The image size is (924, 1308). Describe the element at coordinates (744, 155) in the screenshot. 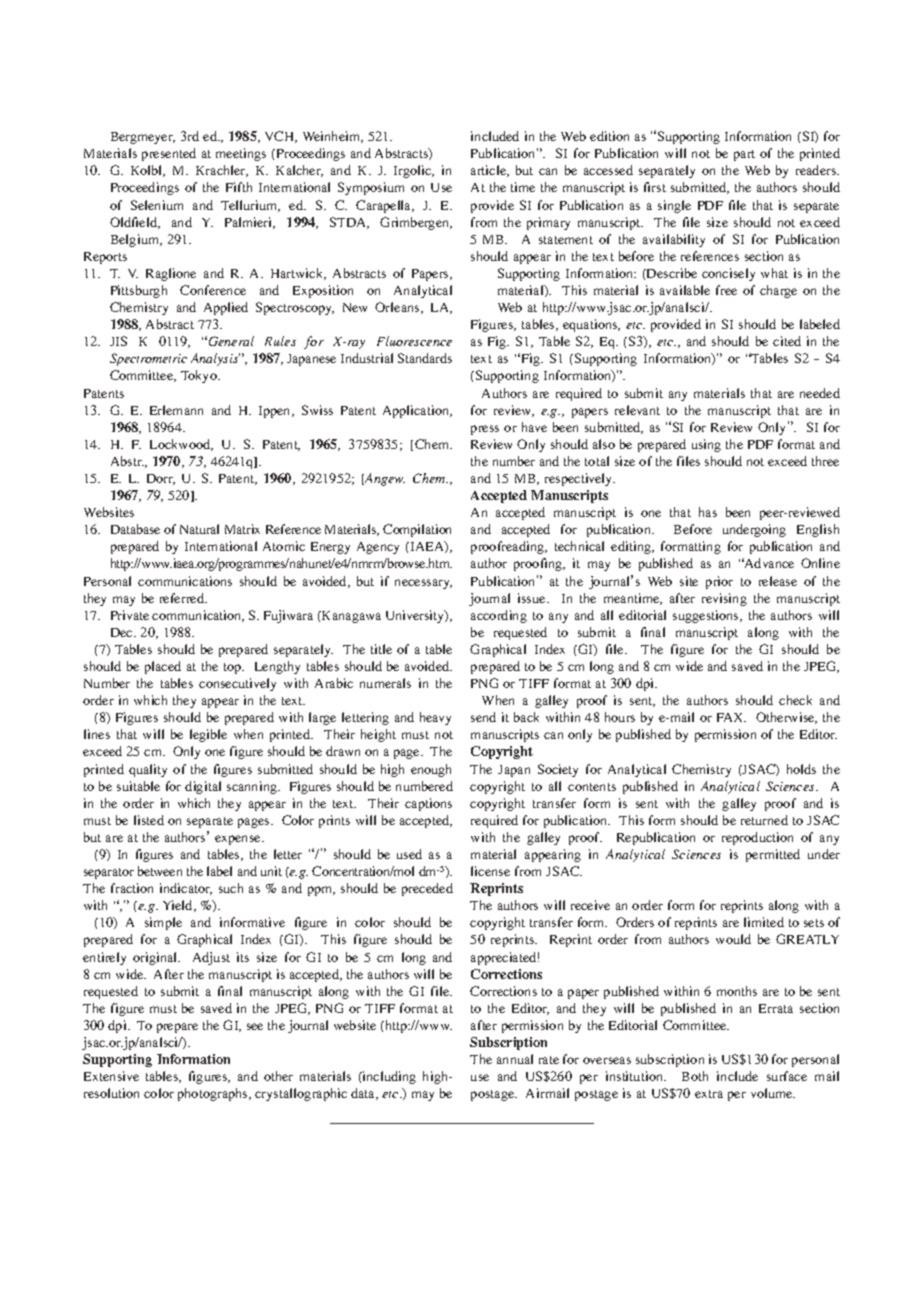

I see `part` at that location.
